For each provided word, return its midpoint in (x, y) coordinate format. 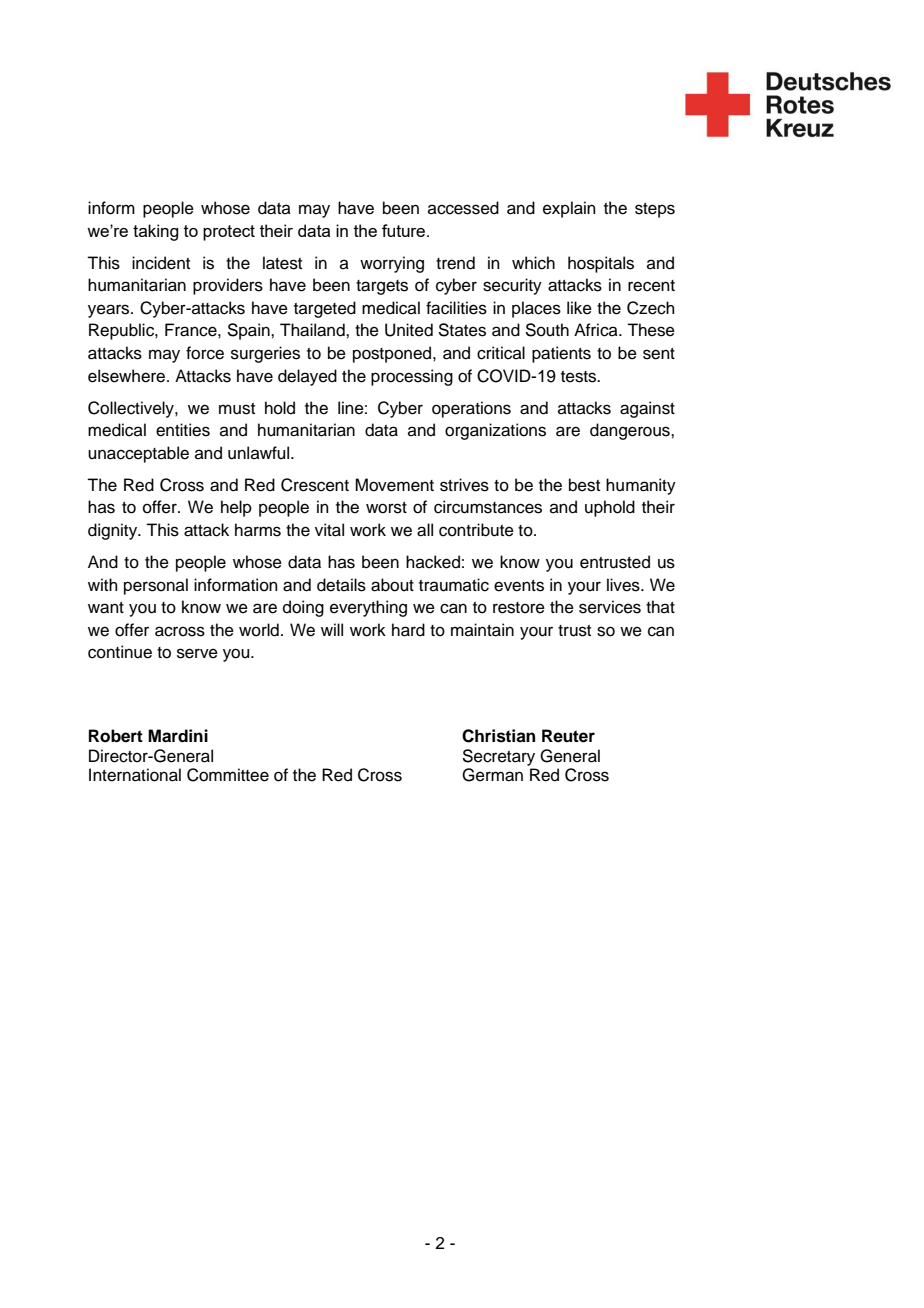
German (492, 775)
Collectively (132, 409)
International (135, 775)
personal (156, 586)
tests (580, 377)
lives (624, 585)
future (405, 230)
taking (155, 232)
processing (412, 377)
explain (569, 209)
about (392, 585)
